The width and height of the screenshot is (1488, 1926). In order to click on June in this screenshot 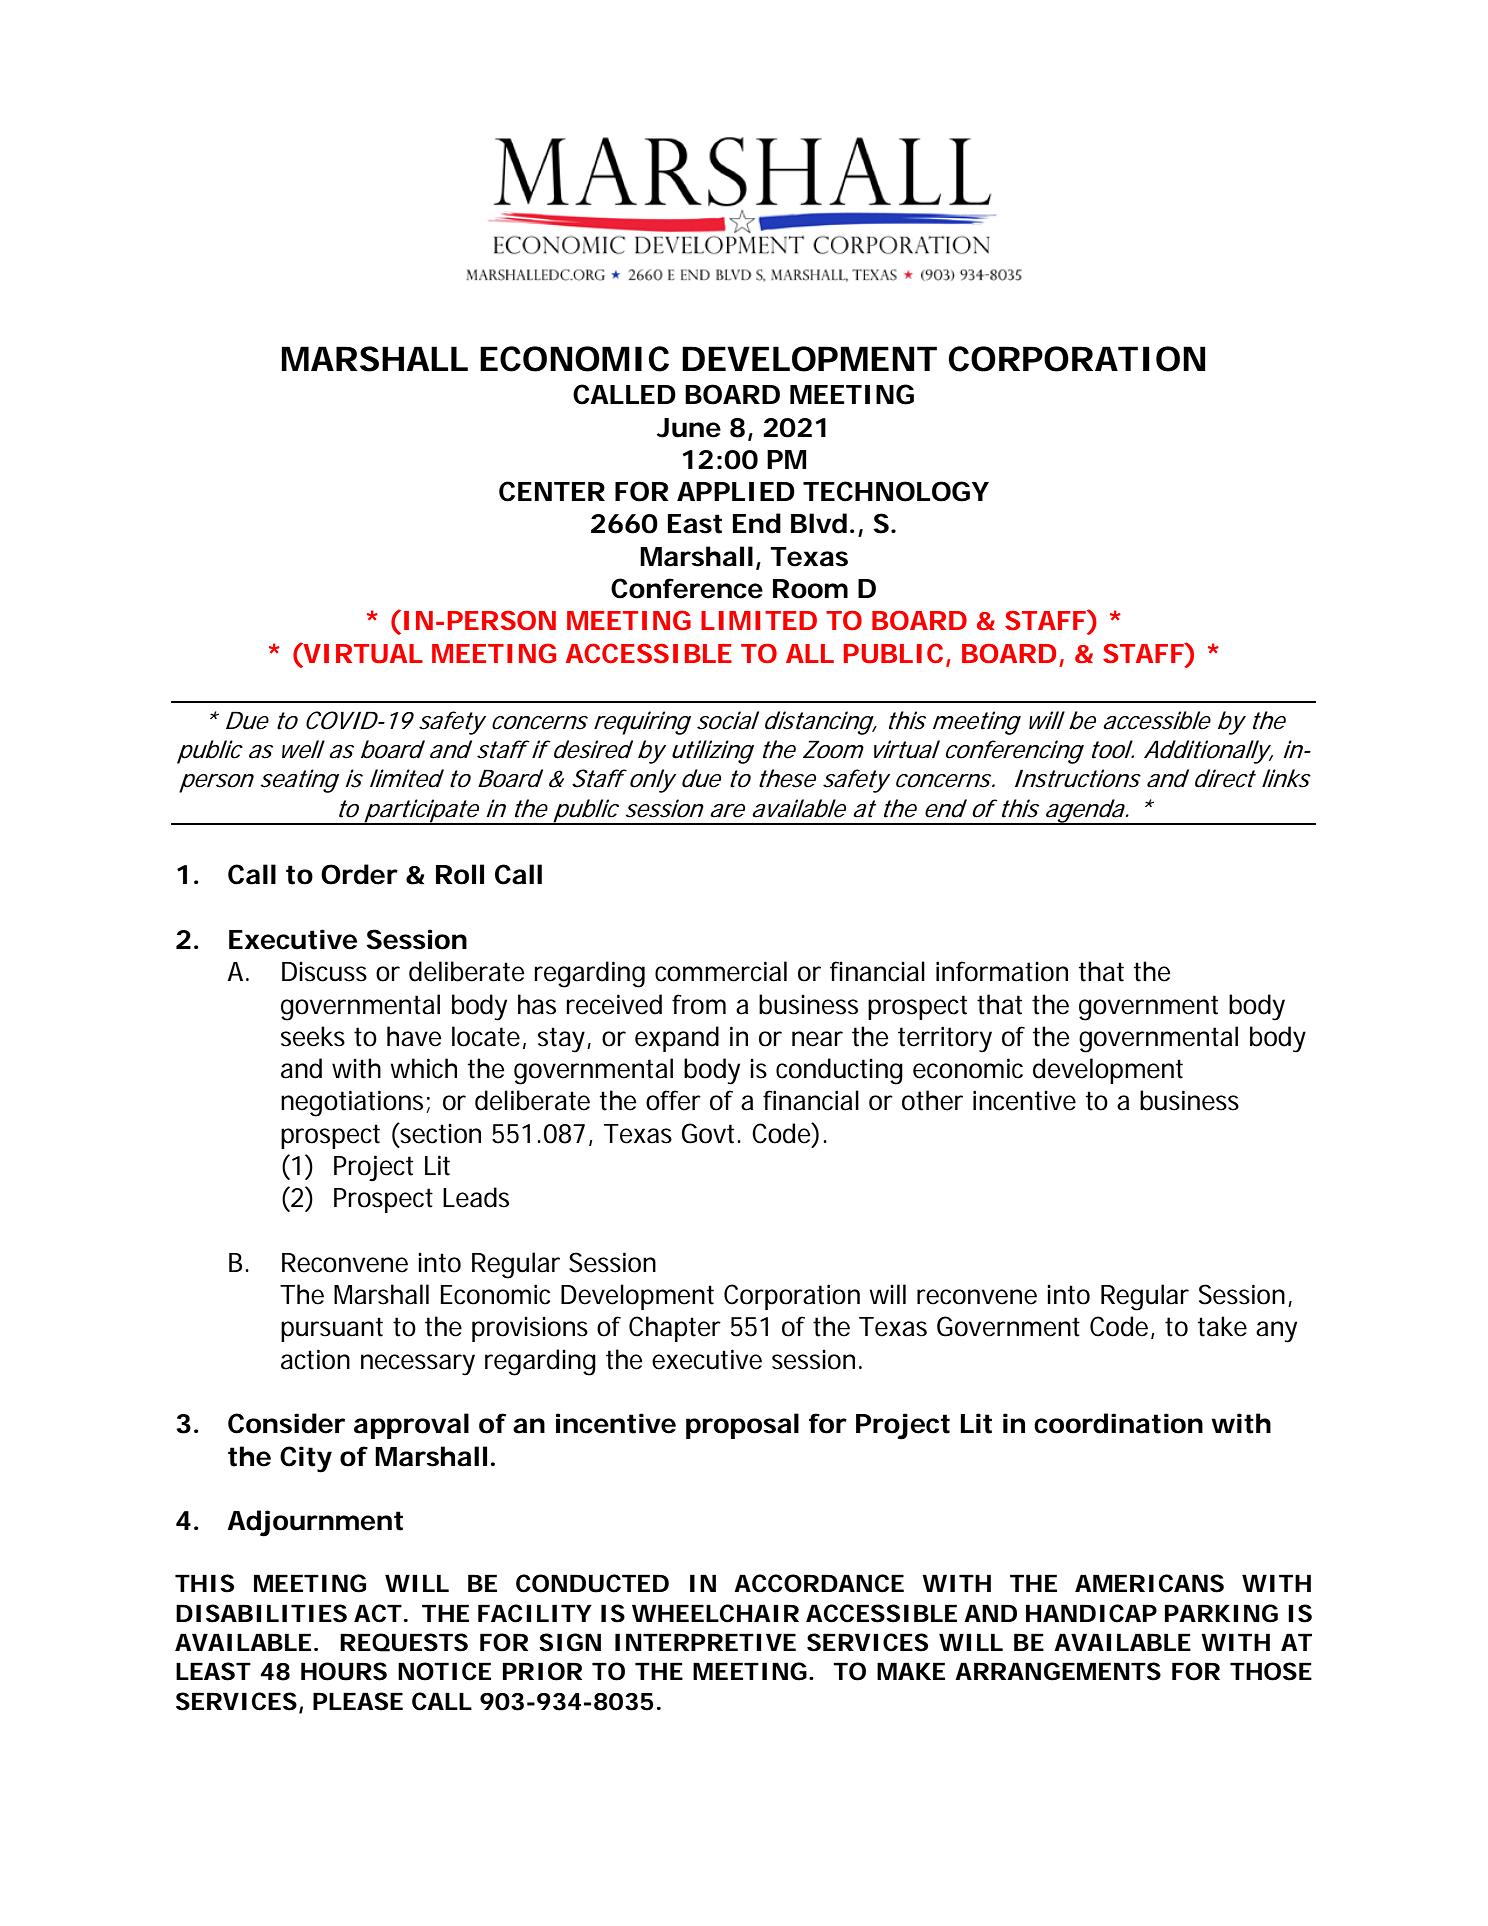, I will do `click(689, 428)`.
